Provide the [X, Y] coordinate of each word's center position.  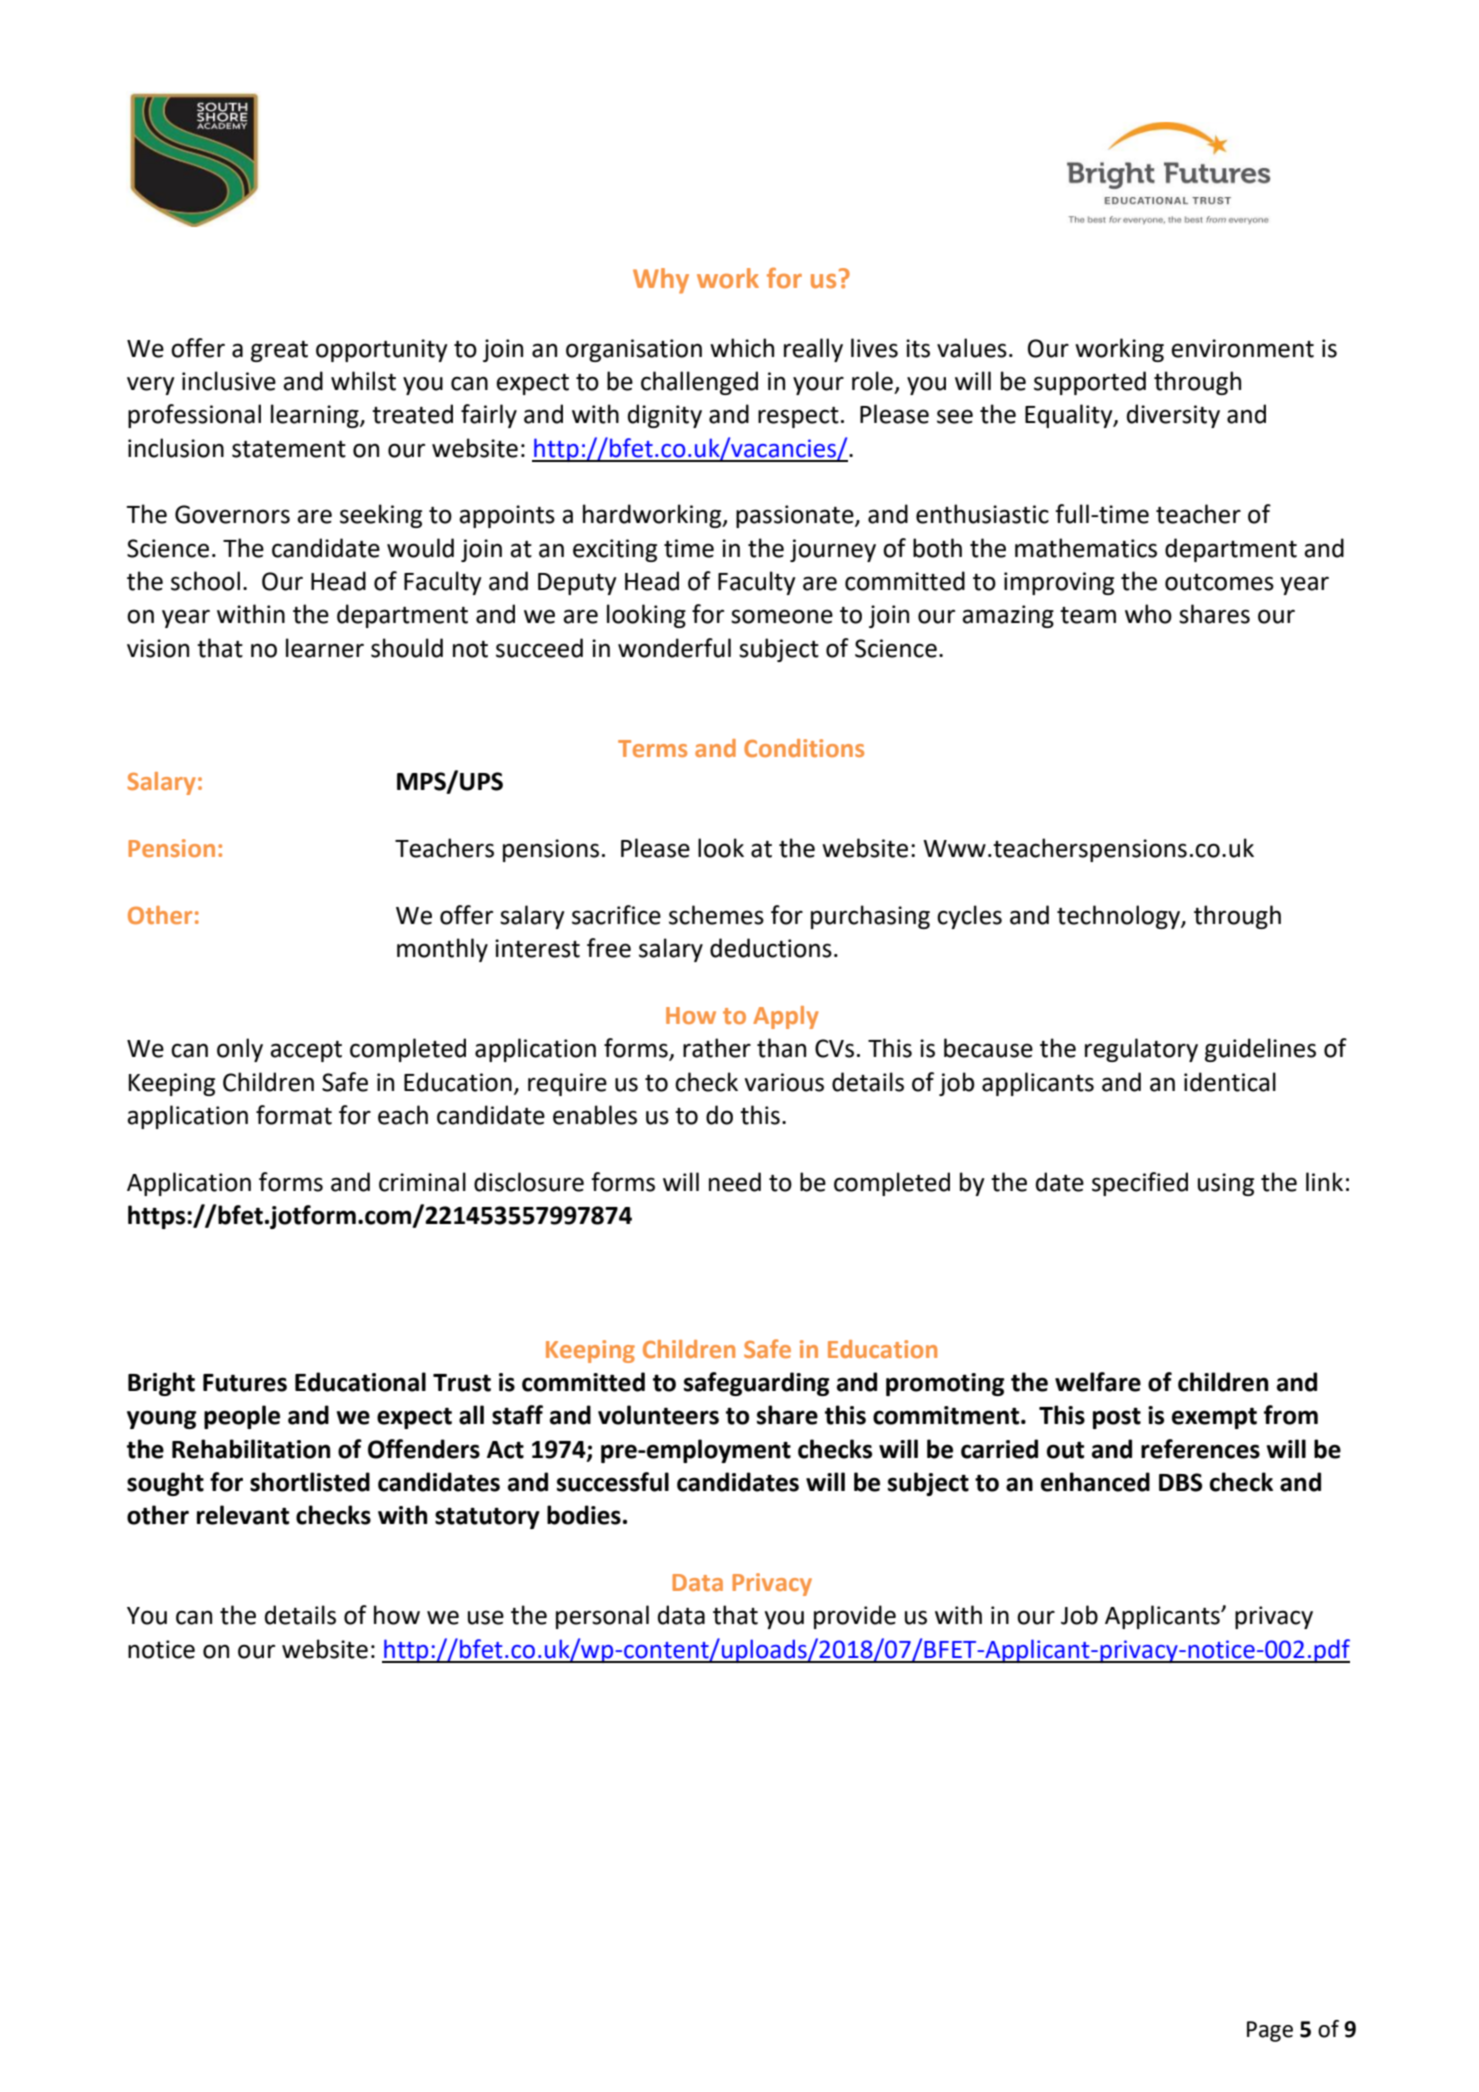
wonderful [674, 648]
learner [325, 648]
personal [602, 1617]
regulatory [1141, 1050]
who [1148, 614]
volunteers [658, 1415]
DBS [1180, 1482]
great [279, 351]
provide [855, 1617]
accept [306, 1051]
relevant [243, 1515]
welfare [1098, 1382]
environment [1242, 348]
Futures [245, 1383]
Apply [786, 1017]
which [742, 348]
